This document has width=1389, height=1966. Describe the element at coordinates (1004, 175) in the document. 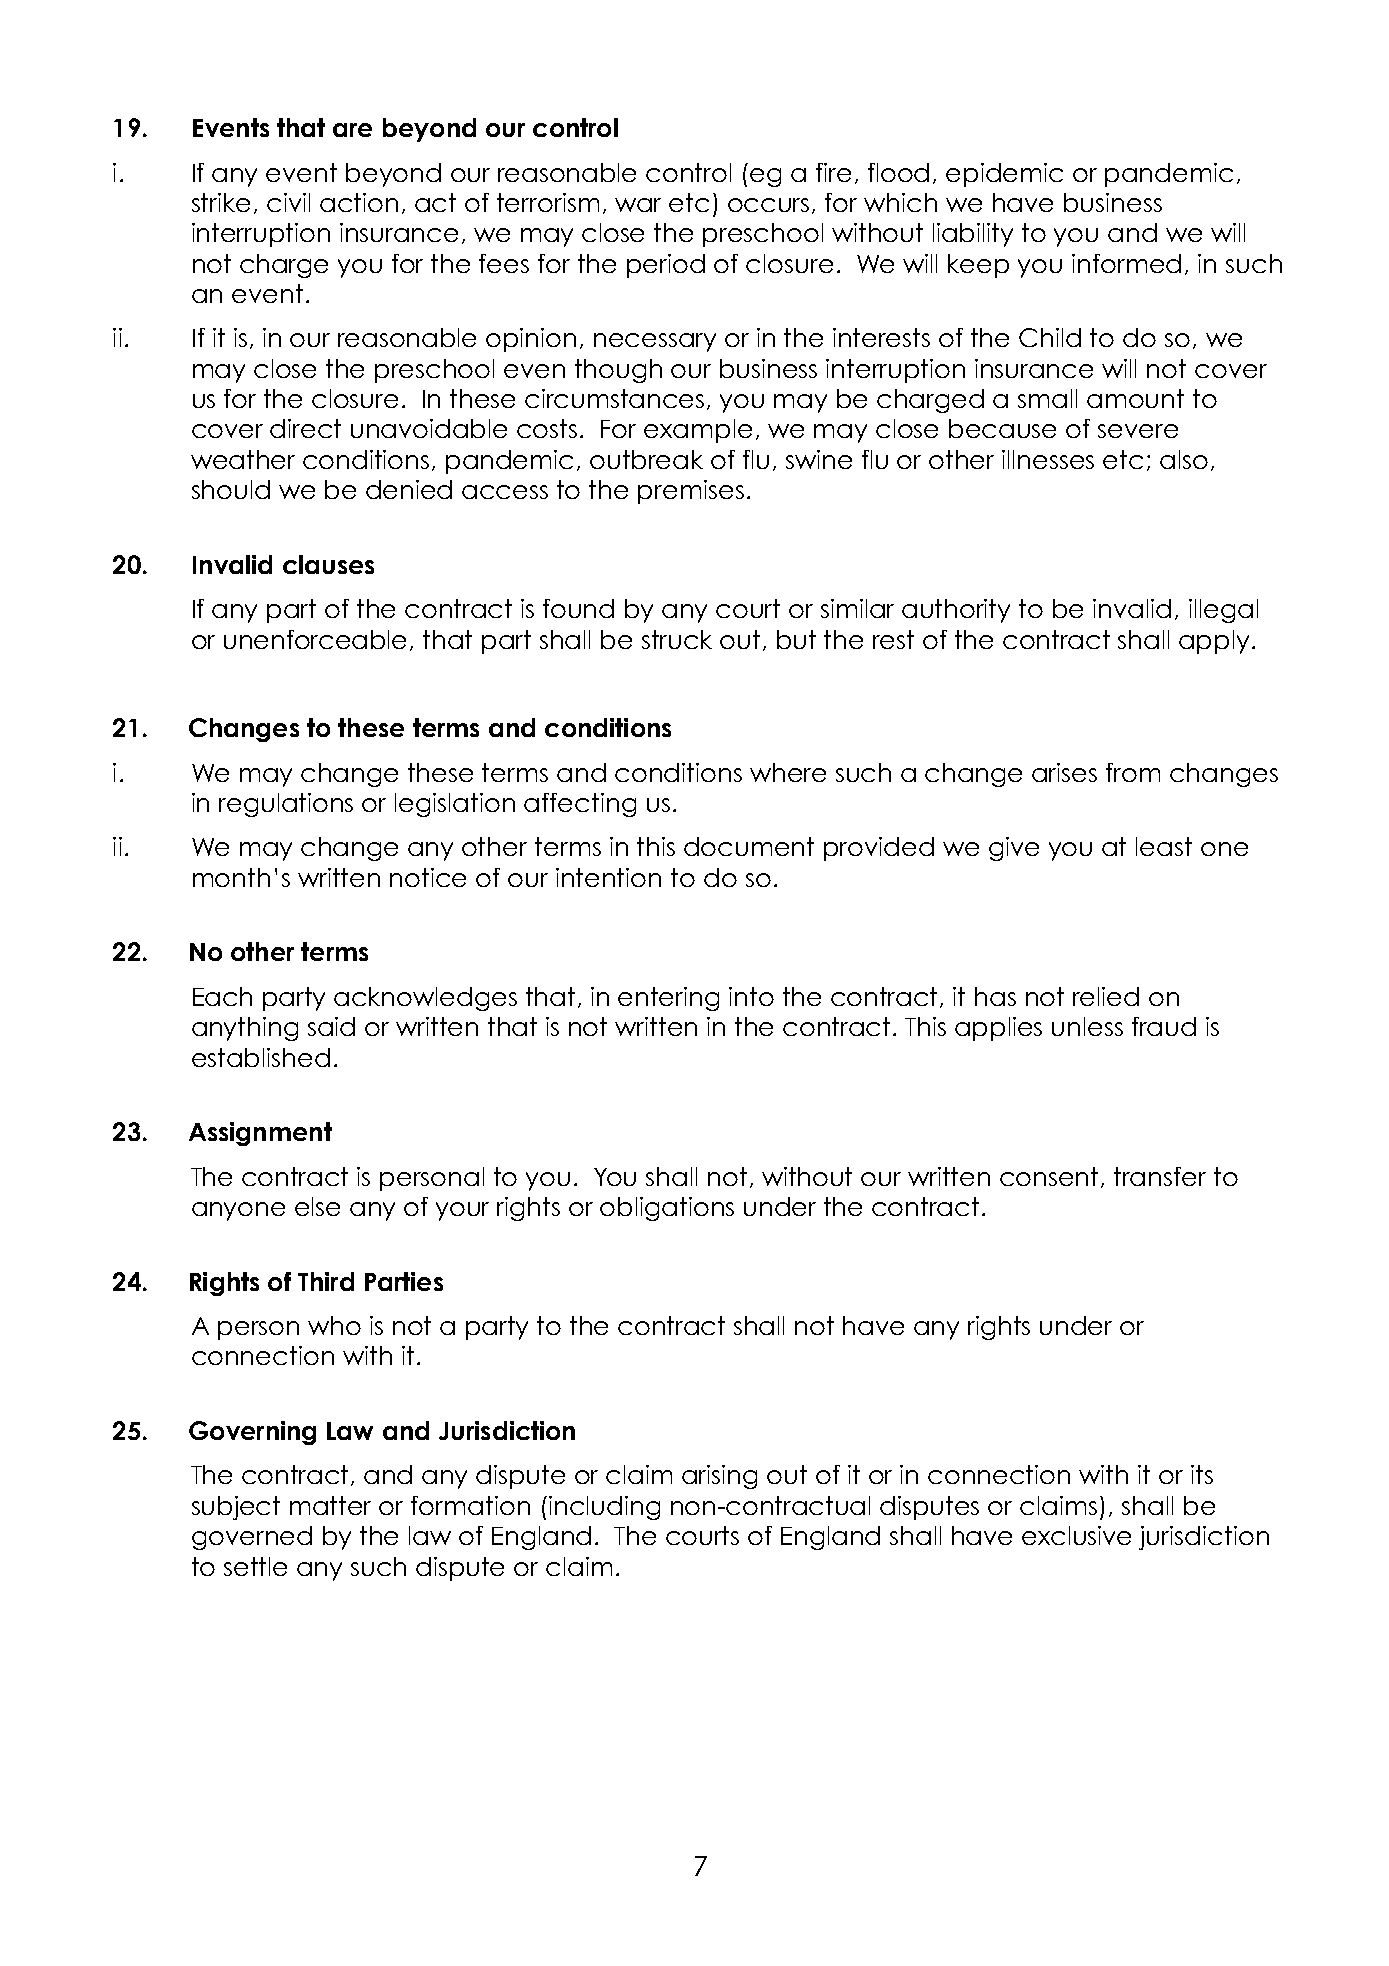

I see `epidemic` at that location.
